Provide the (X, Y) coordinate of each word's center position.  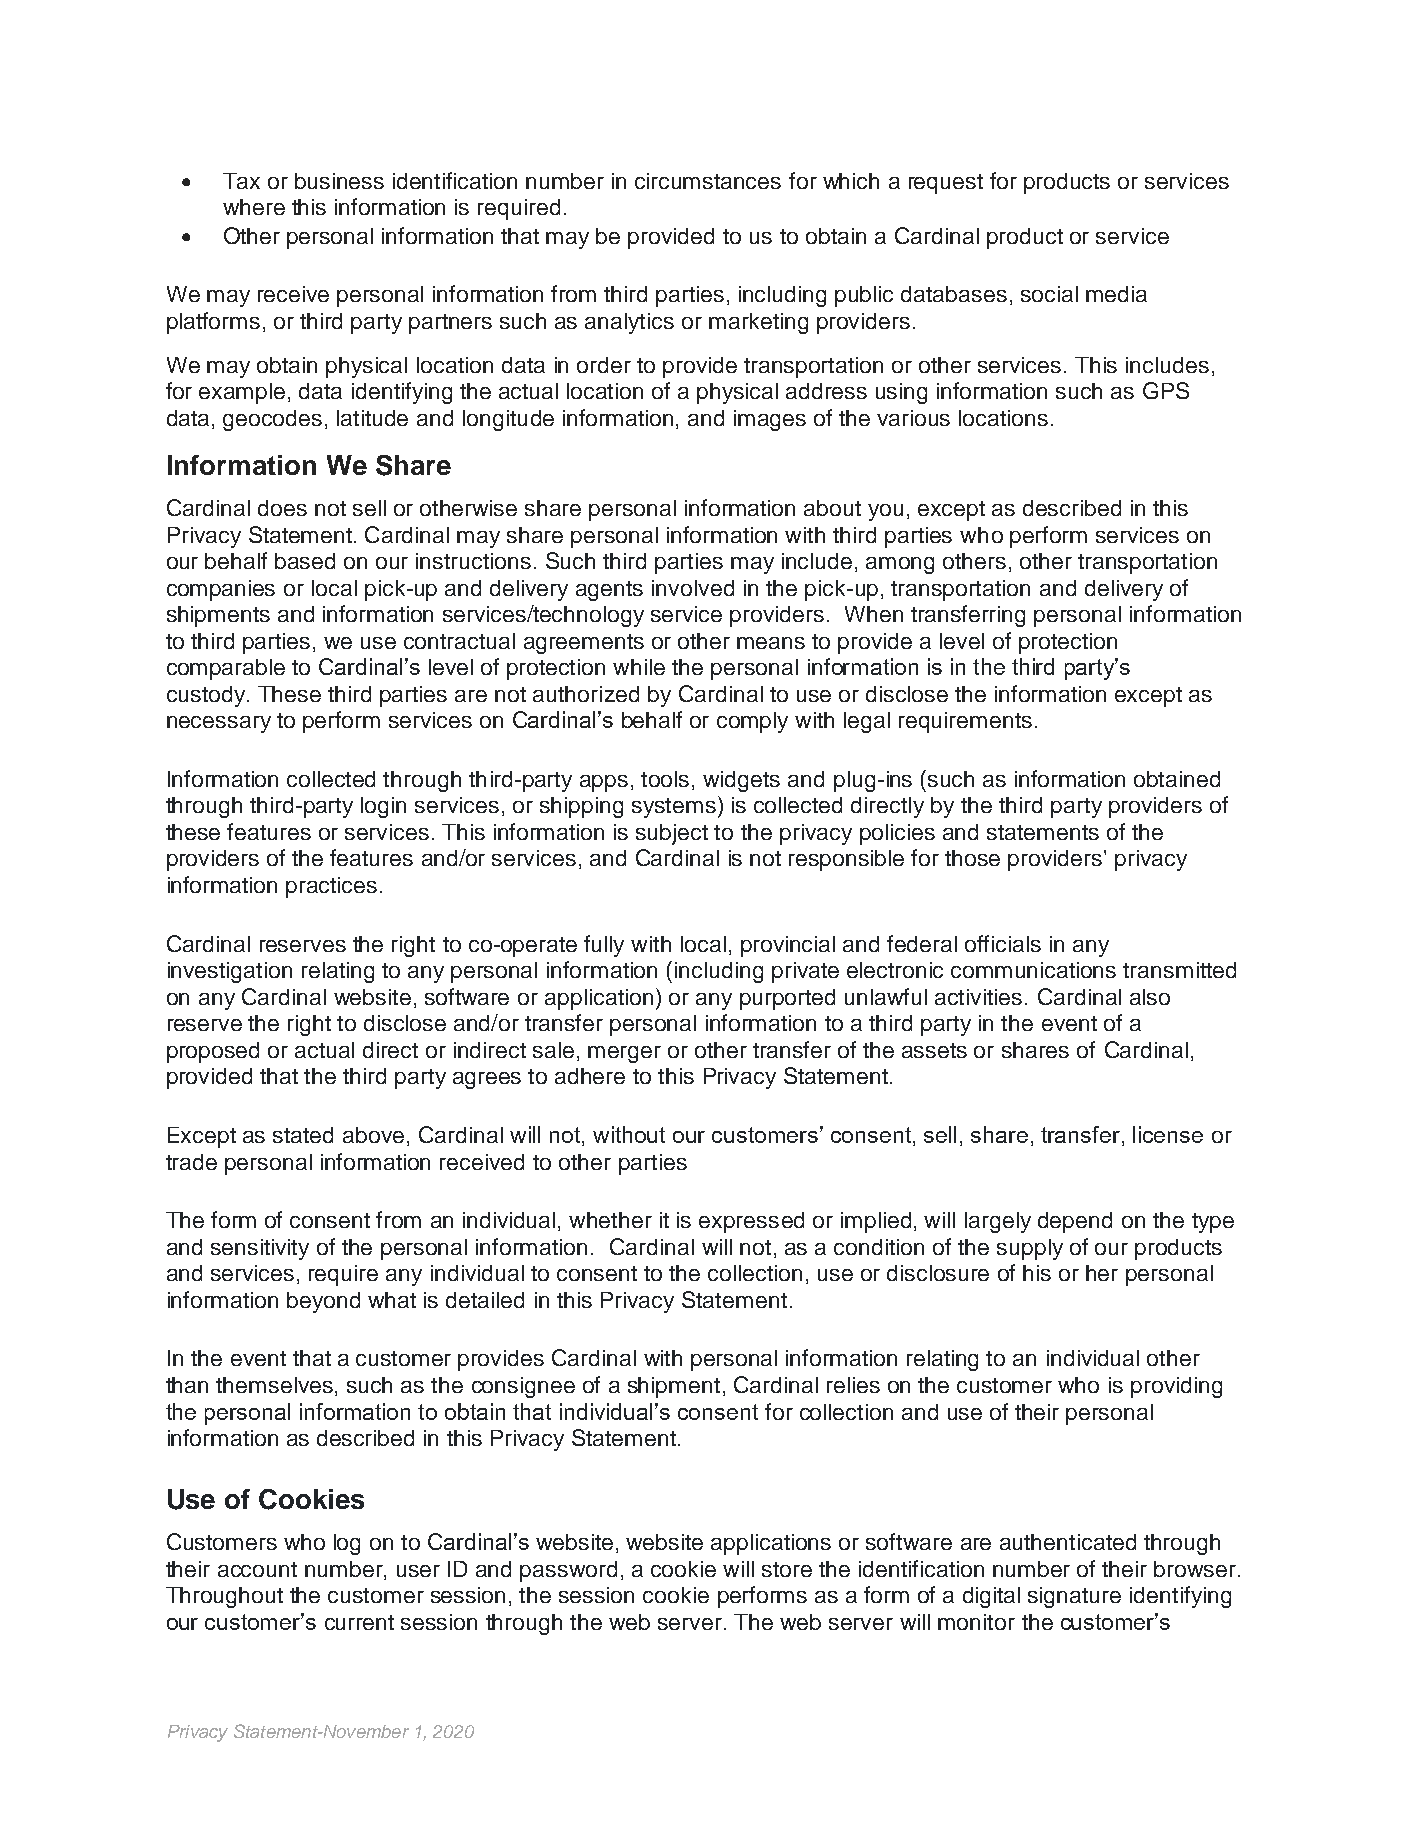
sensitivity (260, 1249)
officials (1003, 943)
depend (1075, 1222)
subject (672, 834)
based (305, 561)
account (257, 1569)
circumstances (708, 181)
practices (331, 887)
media (1116, 294)
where (254, 207)
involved (693, 588)
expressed (751, 1222)
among (900, 565)
